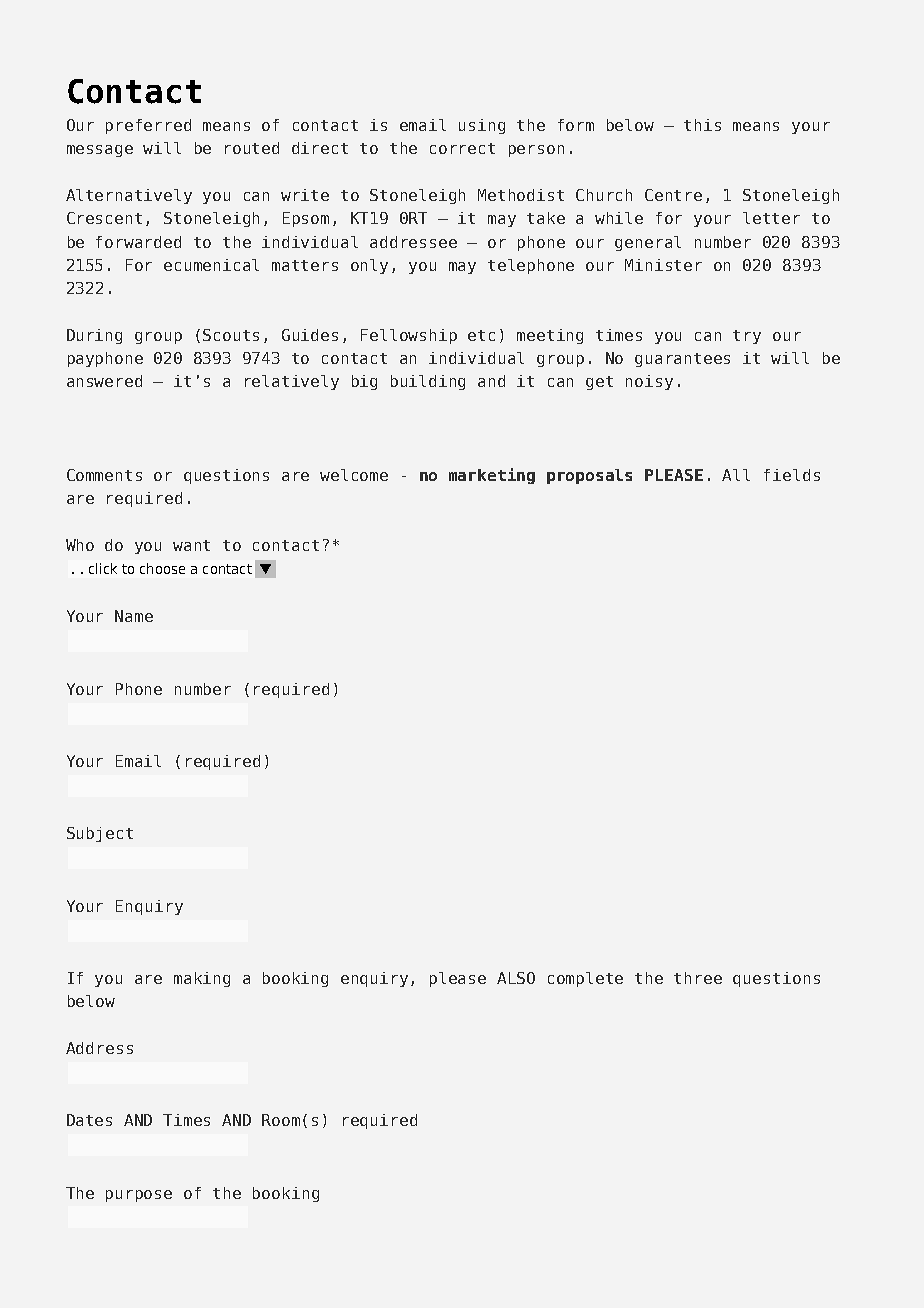 The width and height of the image is (924, 1308). What do you see at coordinates (104, 381) in the image?
I see `answered` at bounding box center [104, 381].
